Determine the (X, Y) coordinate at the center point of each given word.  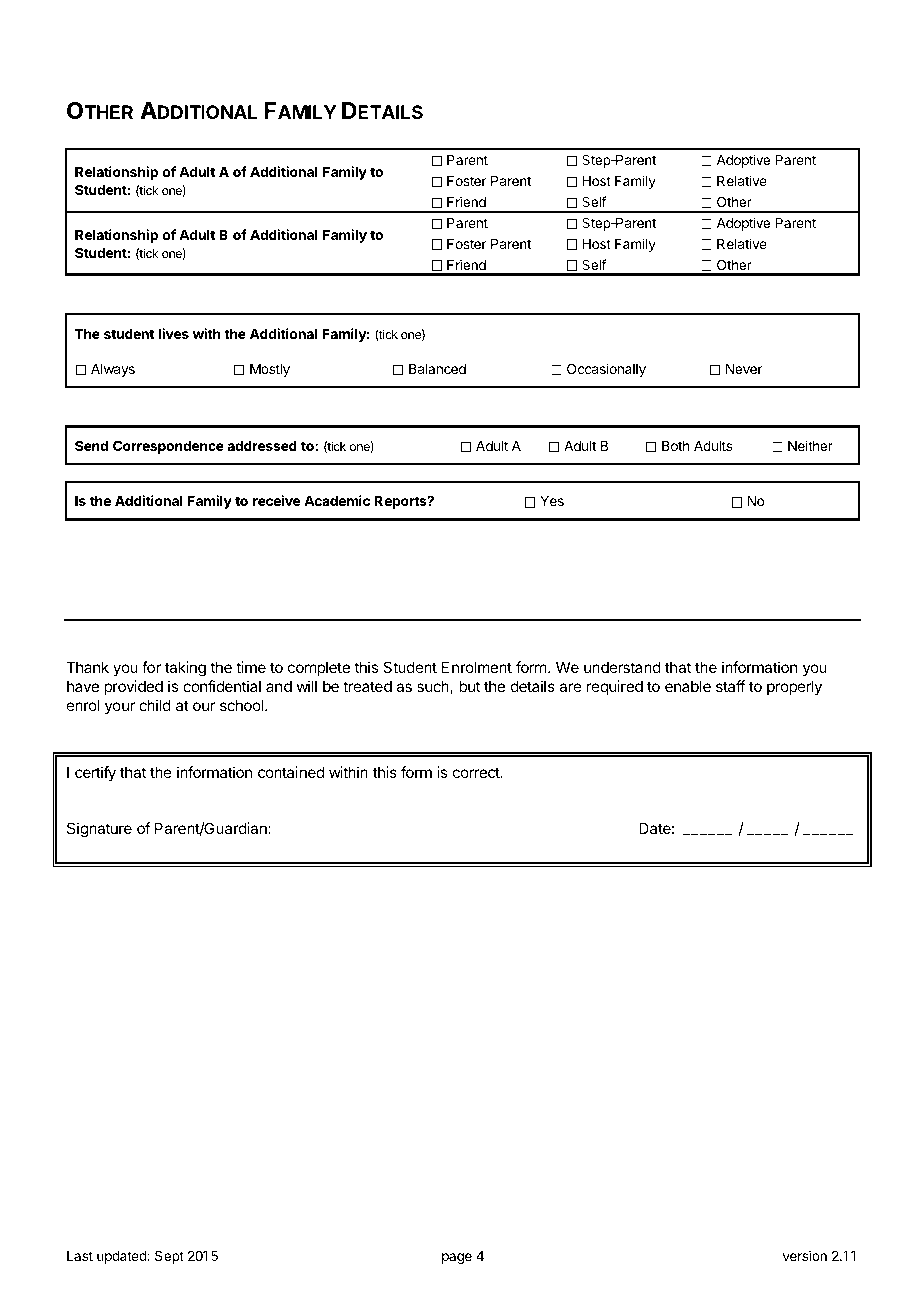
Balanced (437, 369)
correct (477, 772)
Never (744, 369)
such (434, 687)
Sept (169, 1257)
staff (731, 686)
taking (185, 669)
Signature (99, 830)
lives (173, 333)
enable (688, 686)
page (457, 1258)
